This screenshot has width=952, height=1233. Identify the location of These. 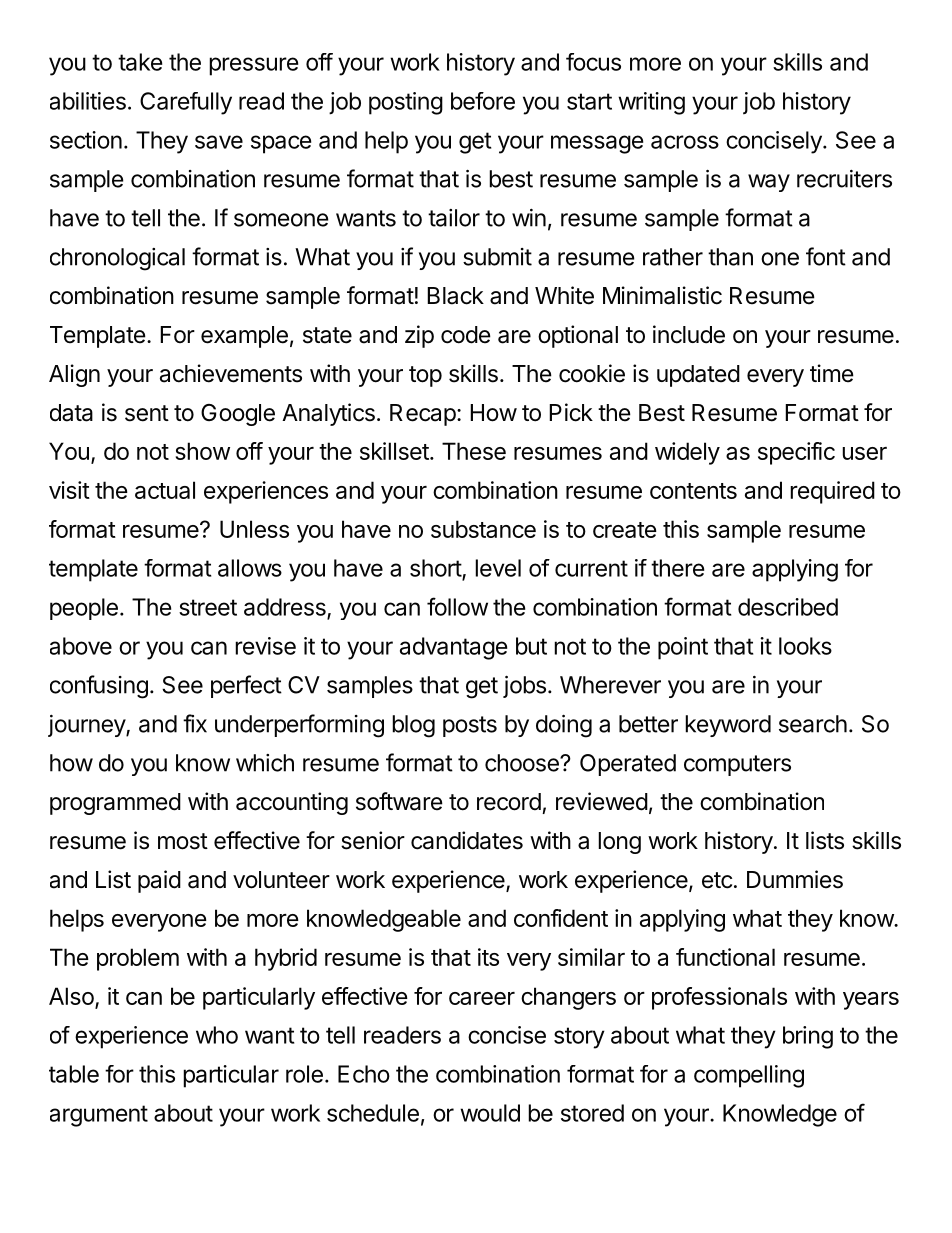
(474, 451).
